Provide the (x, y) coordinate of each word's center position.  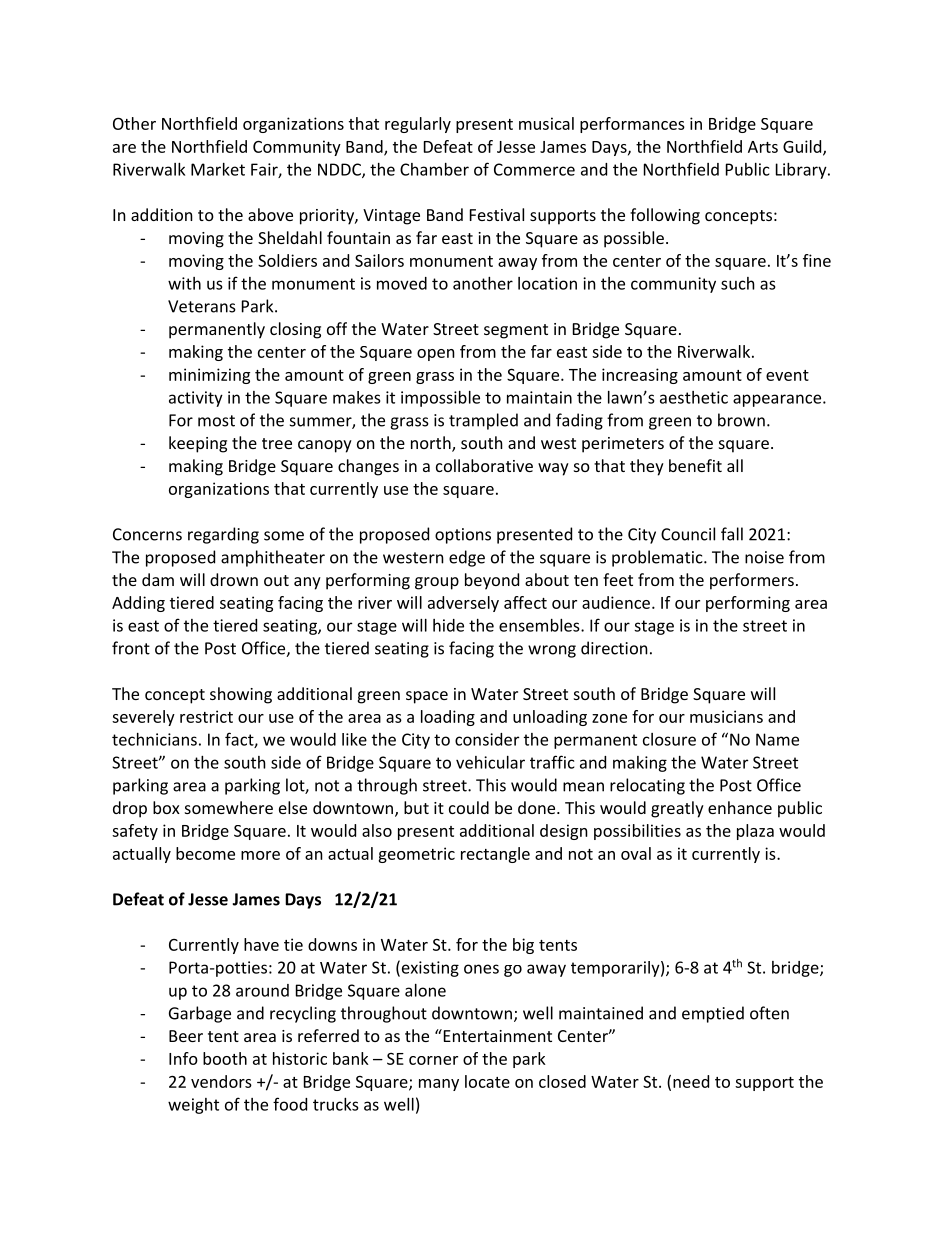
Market (218, 169)
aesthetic (694, 397)
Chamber (434, 169)
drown (234, 579)
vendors (221, 1081)
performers (752, 581)
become (205, 853)
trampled (483, 421)
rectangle (495, 855)
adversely (463, 604)
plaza (755, 832)
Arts (763, 147)
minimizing (209, 376)
